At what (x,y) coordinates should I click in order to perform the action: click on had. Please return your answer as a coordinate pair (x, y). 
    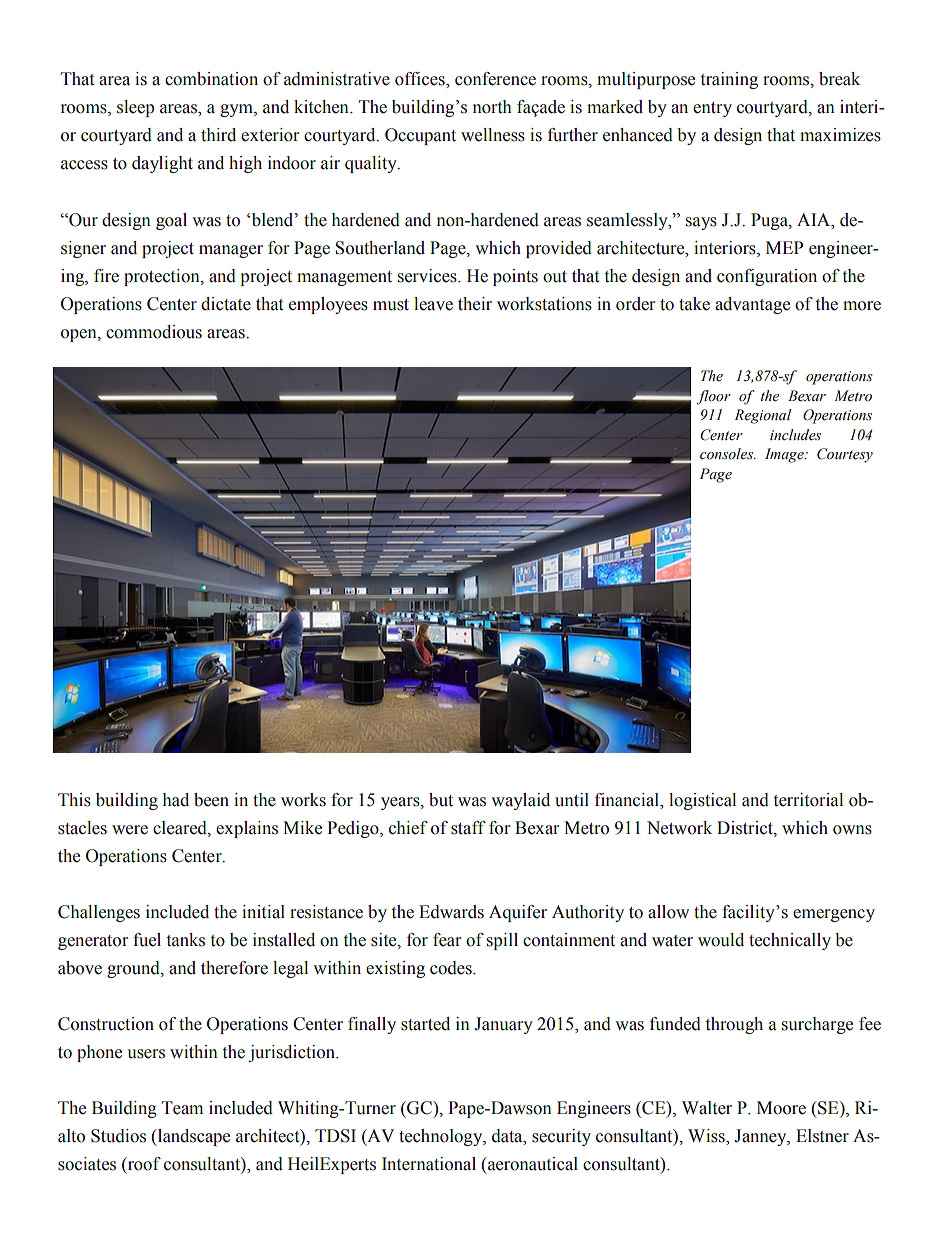
    Looking at the image, I should click on (176, 800).
